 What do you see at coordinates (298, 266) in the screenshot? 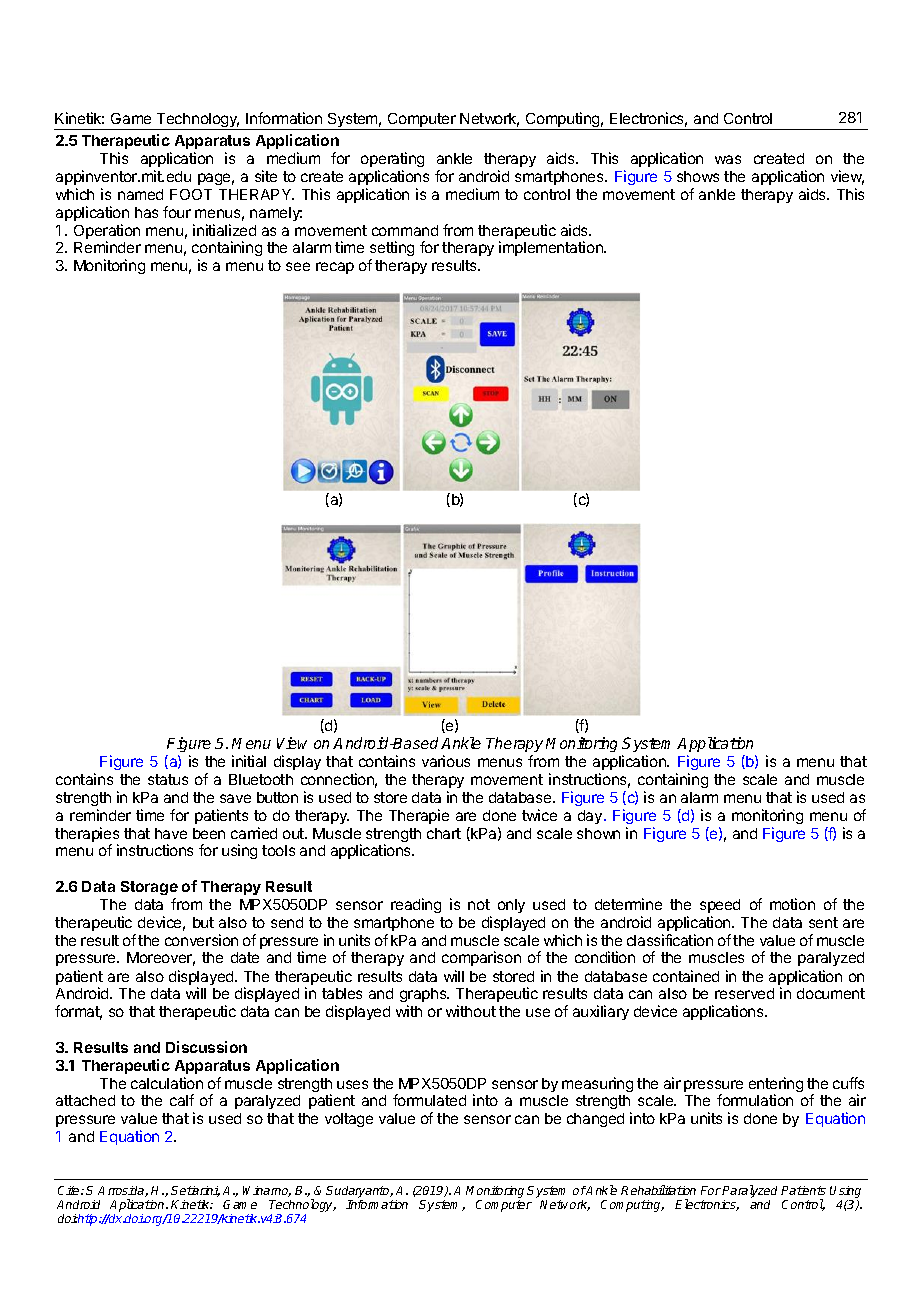
I see `see` at bounding box center [298, 266].
